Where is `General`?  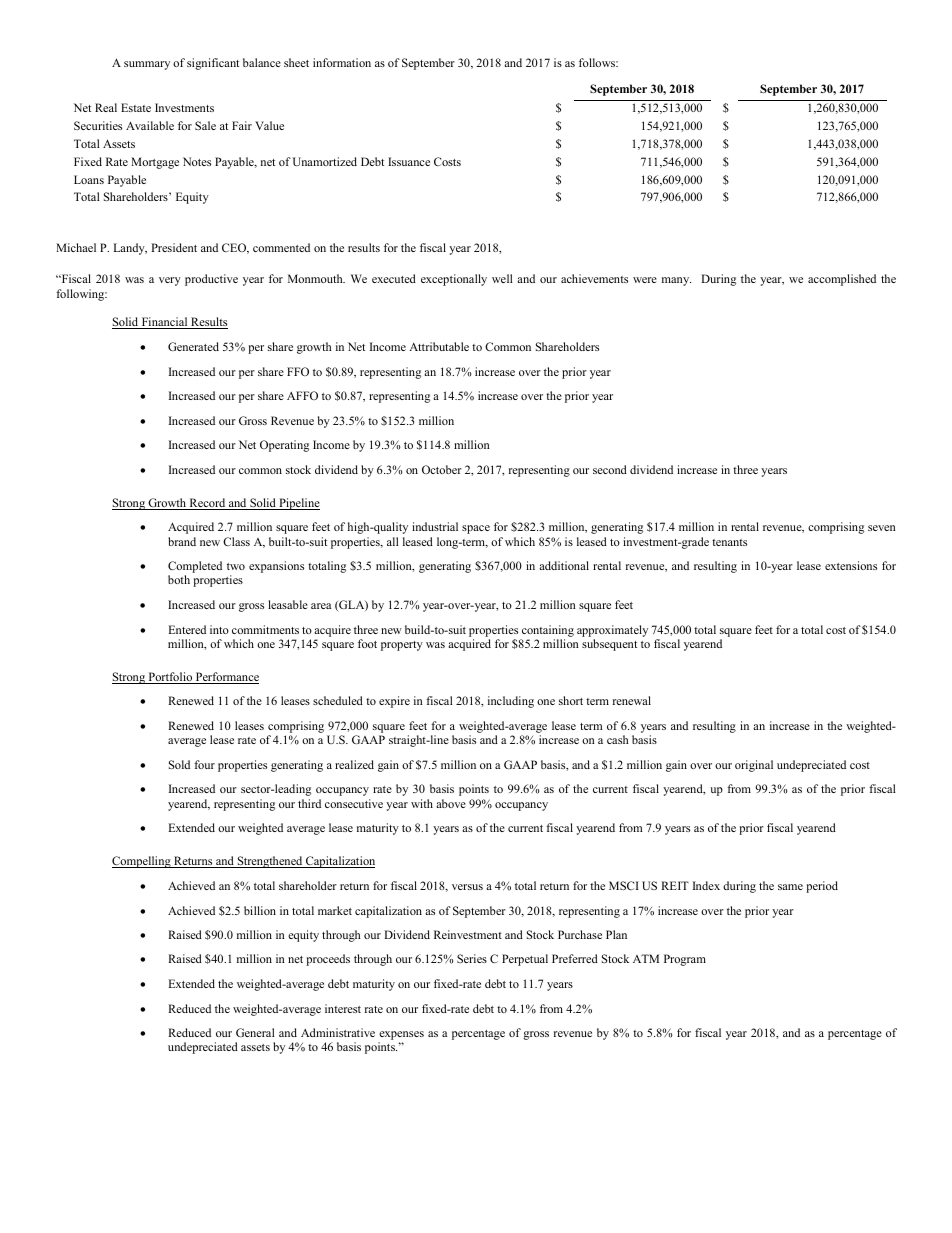
General is located at coordinates (255, 1032).
